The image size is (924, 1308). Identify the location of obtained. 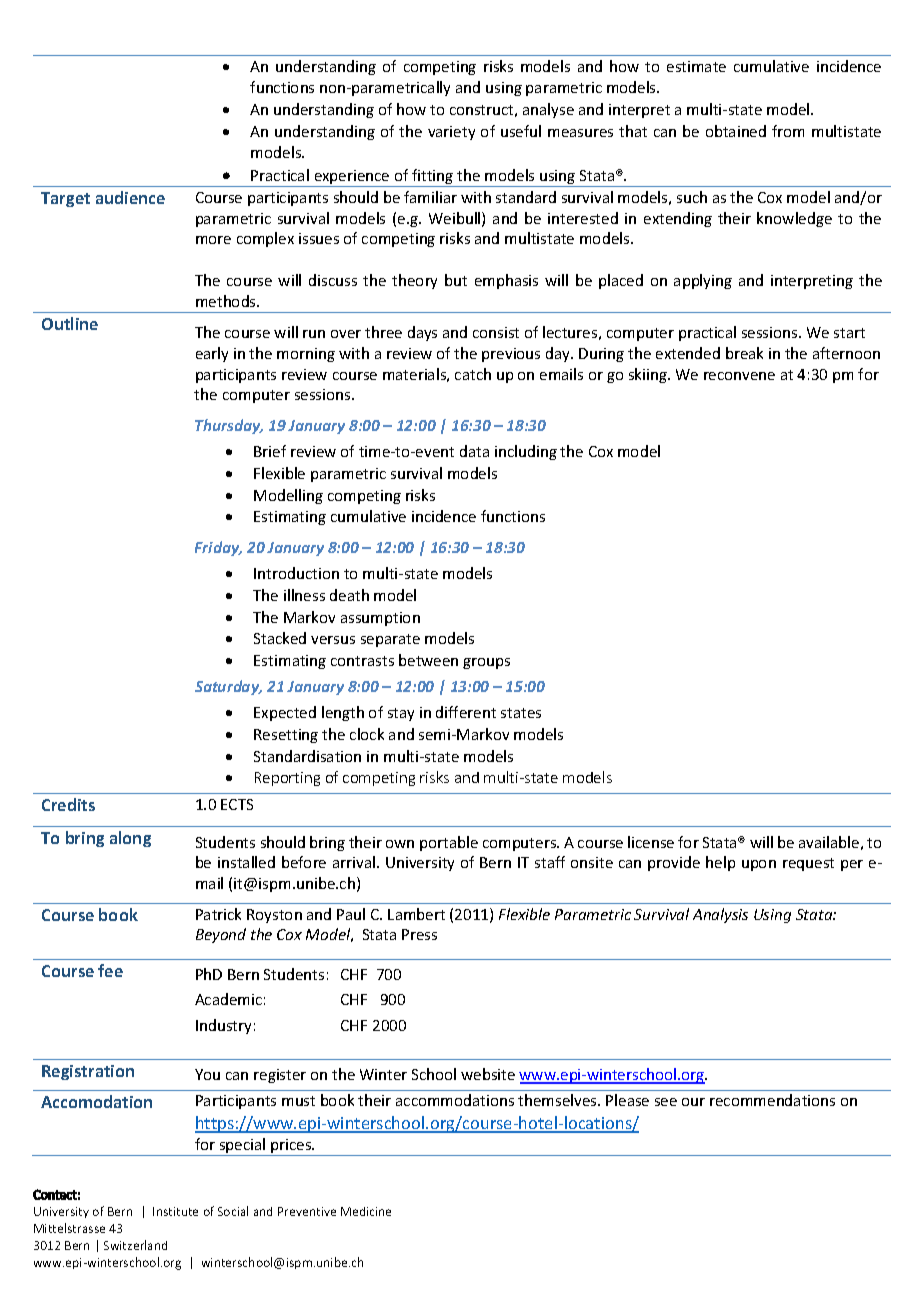
(736, 131).
